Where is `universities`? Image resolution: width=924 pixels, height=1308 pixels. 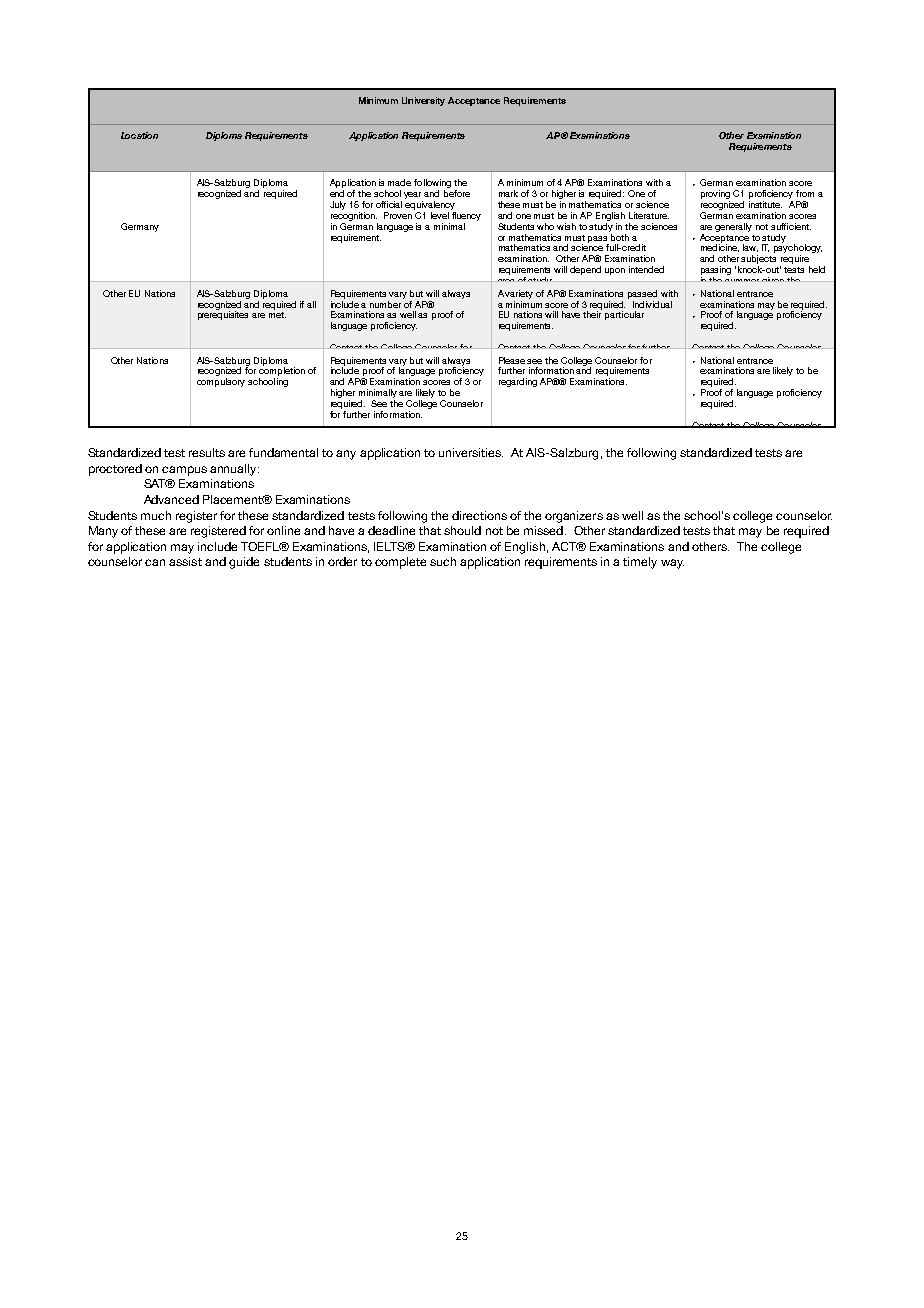 universities is located at coordinates (471, 452).
